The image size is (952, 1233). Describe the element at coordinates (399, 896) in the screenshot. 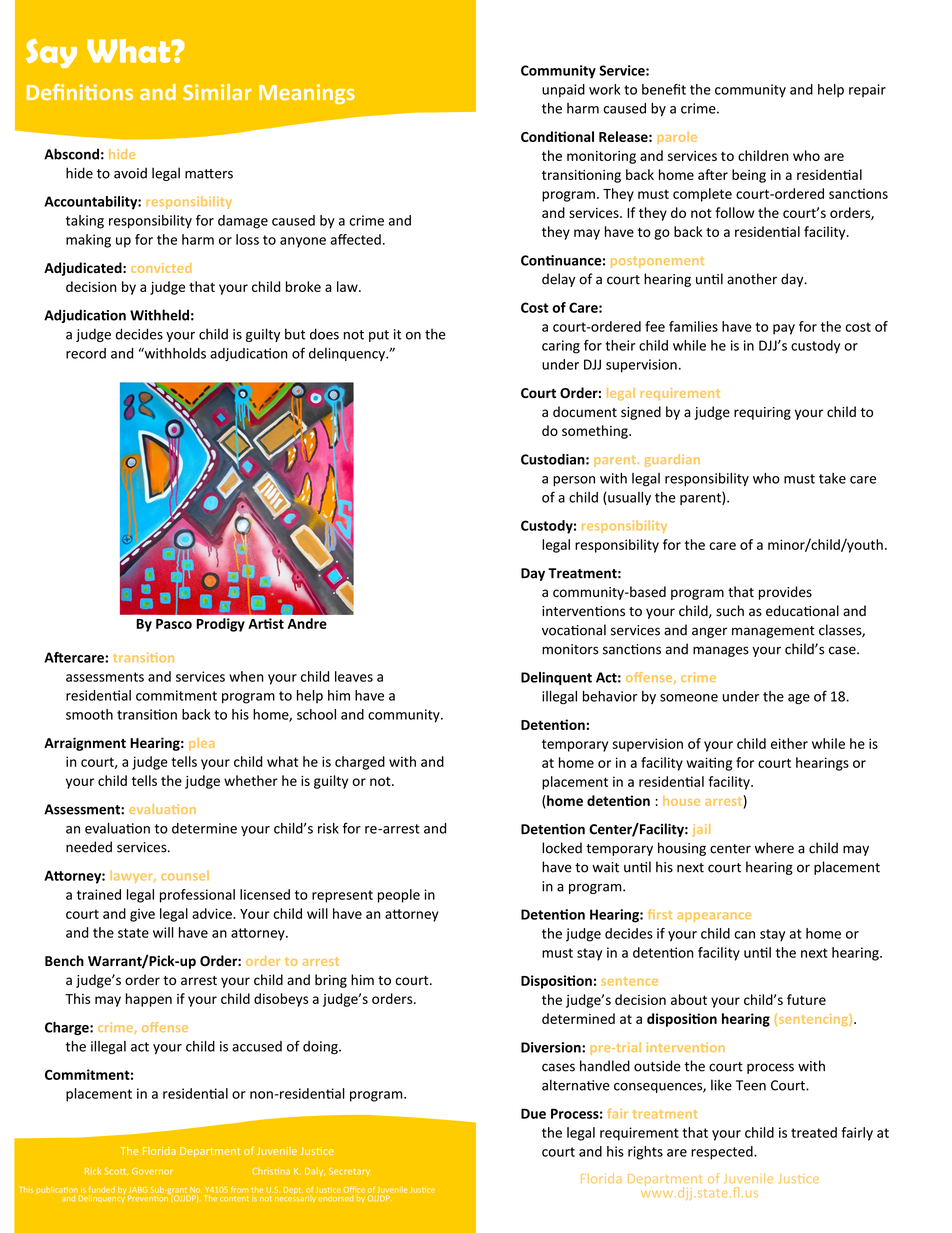

I see `people` at that location.
